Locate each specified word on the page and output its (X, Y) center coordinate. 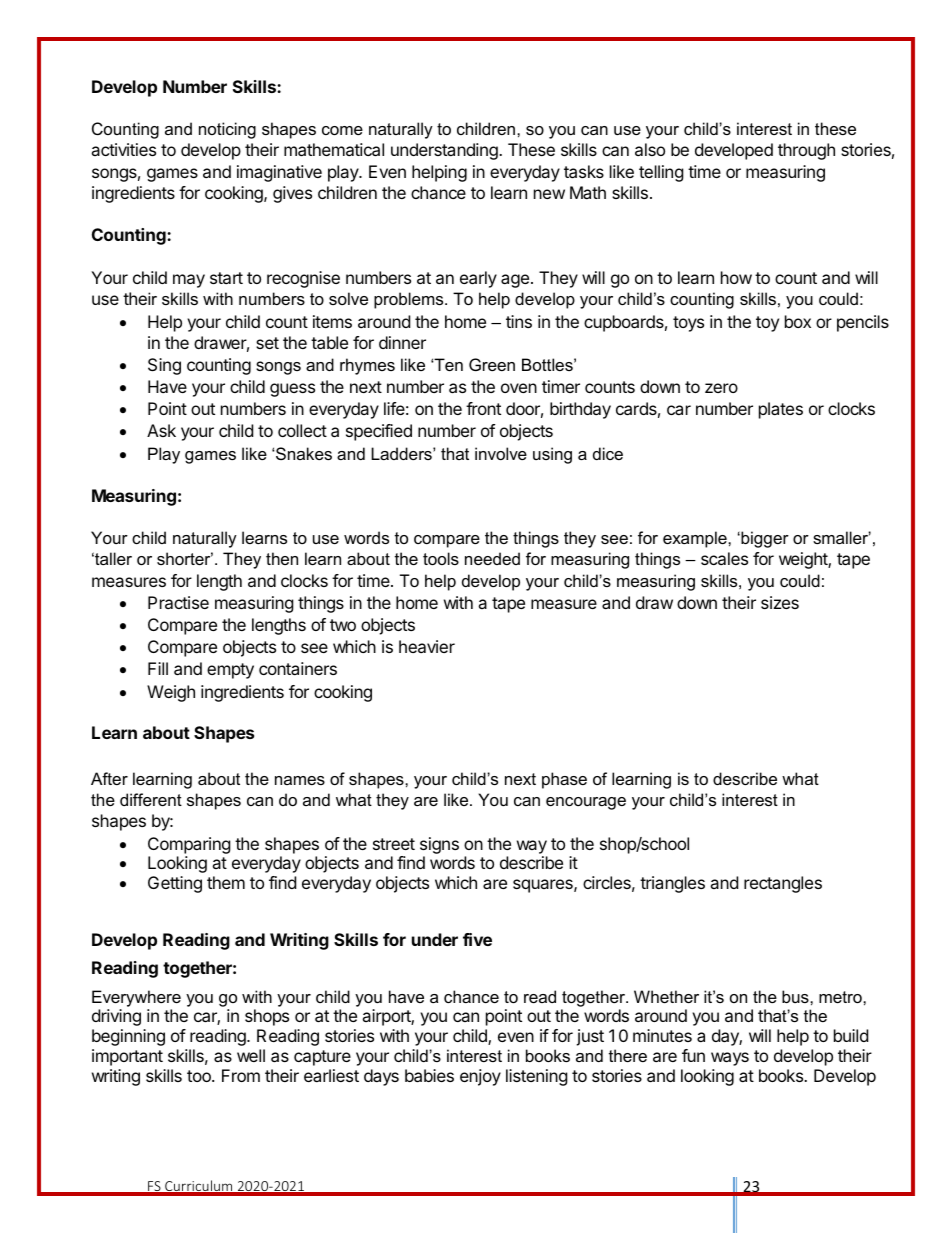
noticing (227, 130)
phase (564, 780)
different (151, 799)
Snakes (303, 453)
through (806, 151)
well (251, 1055)
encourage (586, 803)
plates (781, 410)
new (549, 194)
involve (501, 453)
